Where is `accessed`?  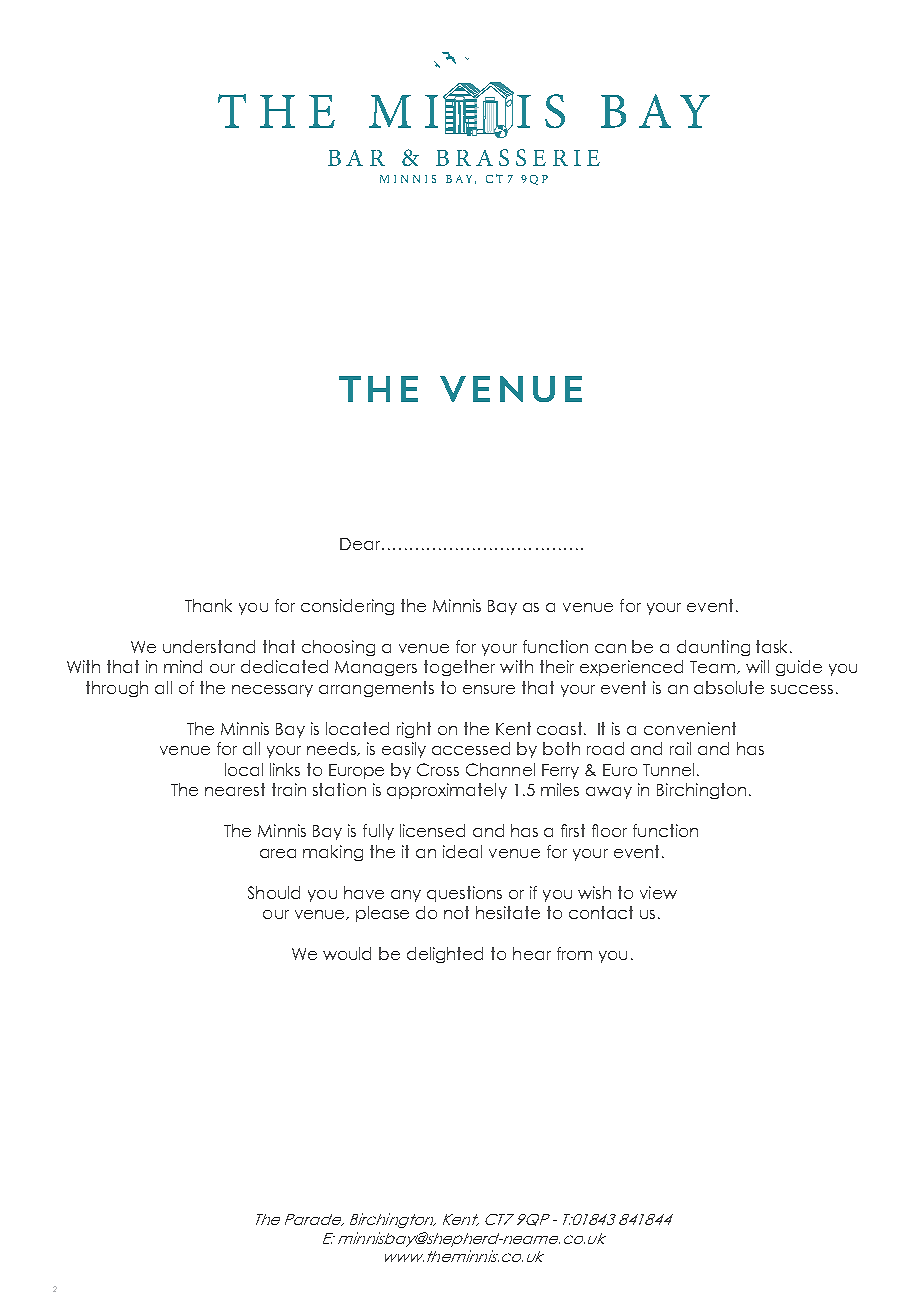
accessed is located at coordinates (471, 748).
